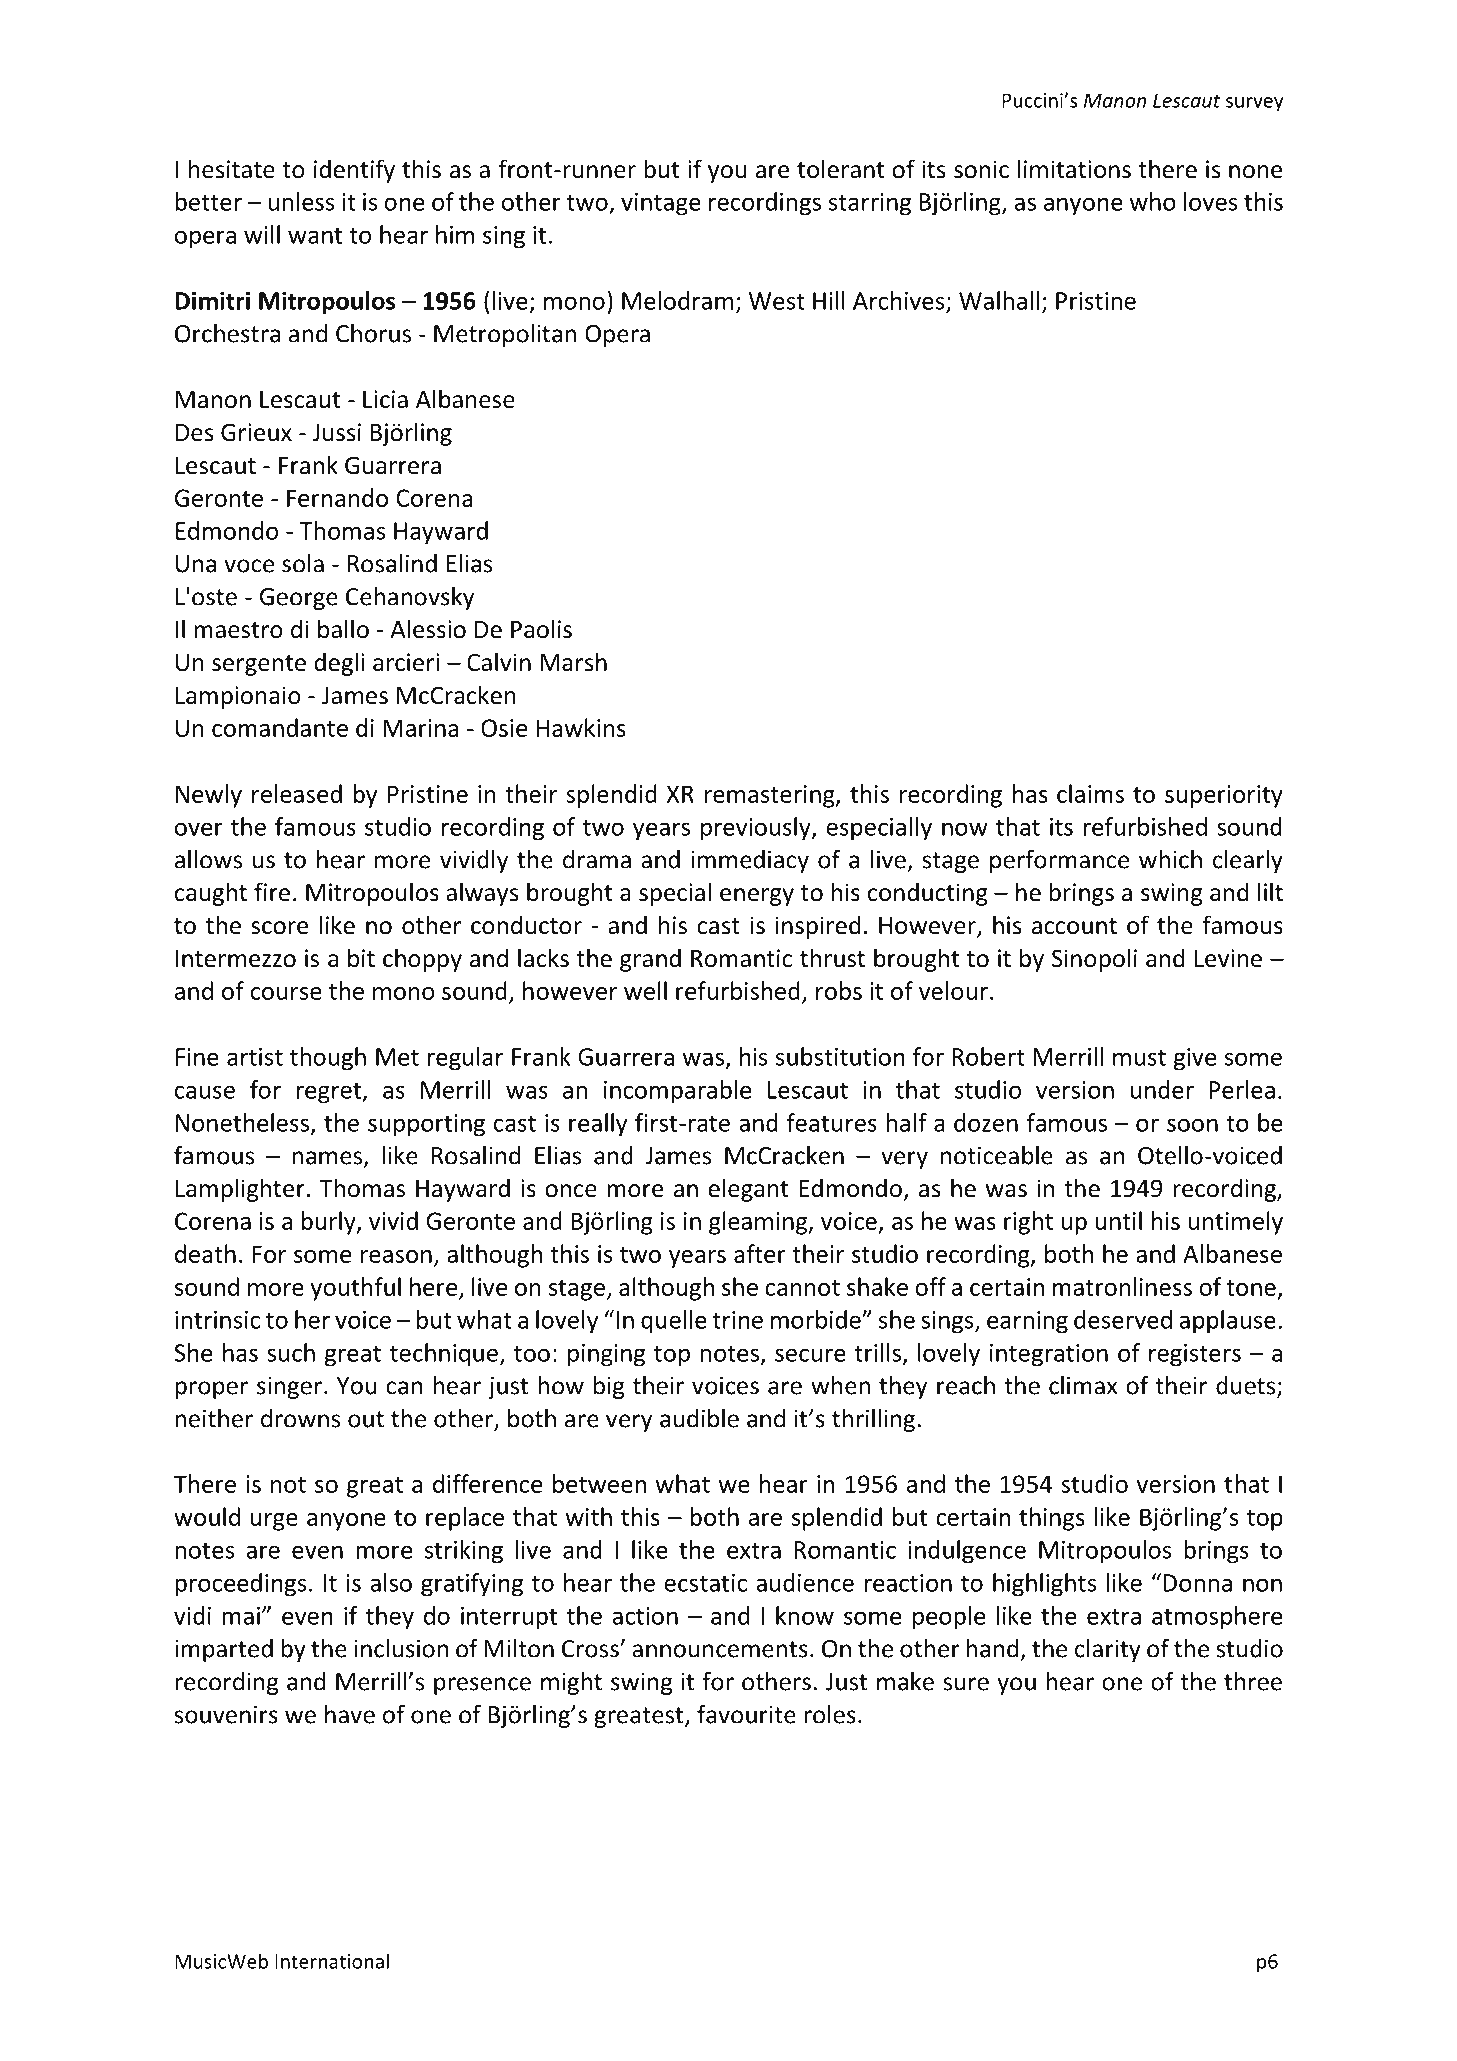 The width and height of the page is (1457, 2061). Describe the element at coordinates (1170, 859) in the page. I see `which` at that location.
